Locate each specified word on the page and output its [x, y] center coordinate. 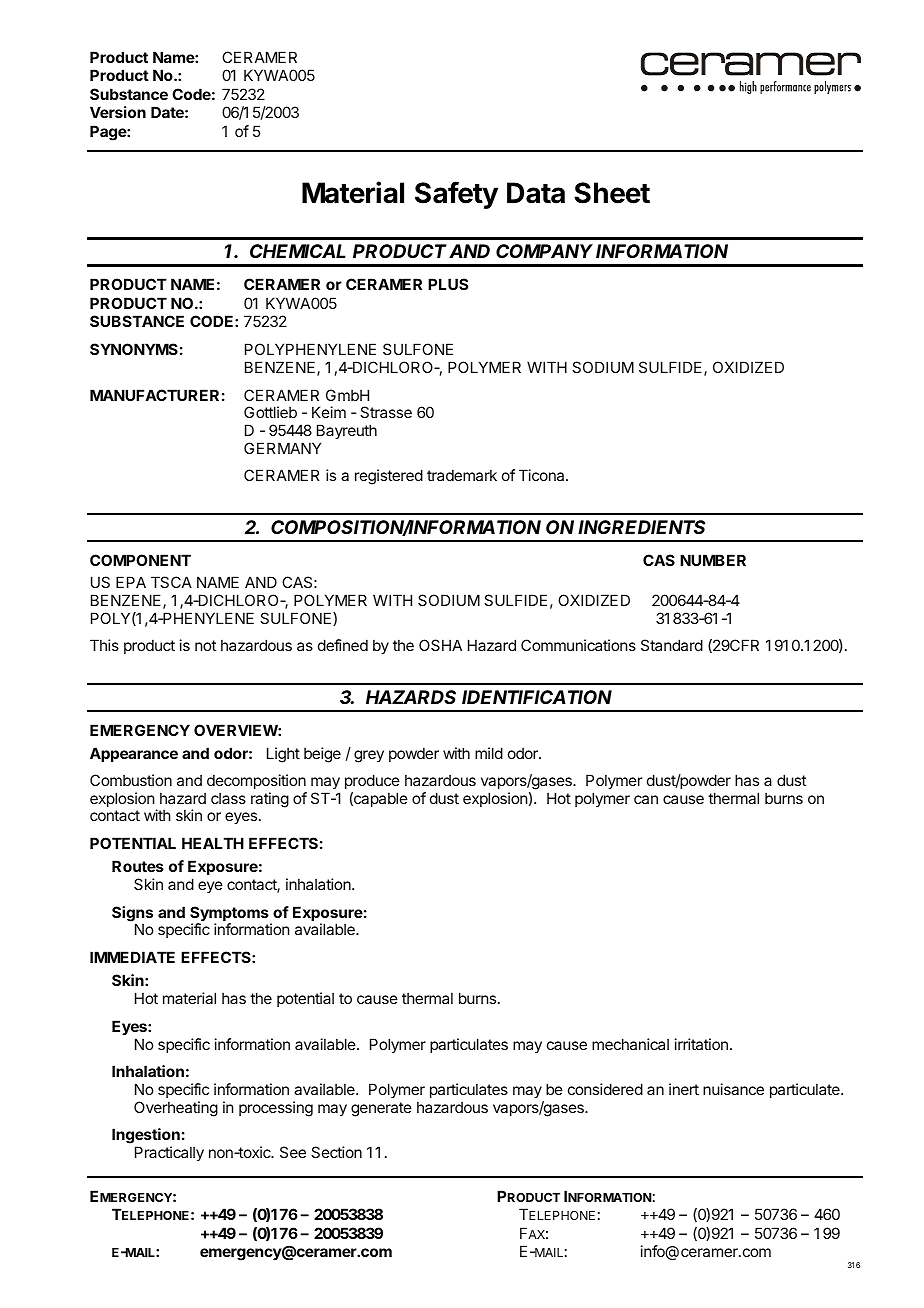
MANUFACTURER [154, 395]
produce [372, 781]
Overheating [176, 1109]
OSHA [440, 645]
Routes [138, 866]
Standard [672, 645]
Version [118, 112]
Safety [456, 195]
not [205, 645]
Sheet [612, 193]
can [646, 799]
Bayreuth [347, 431]
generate [381, 1109]
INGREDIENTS [641, 527]
